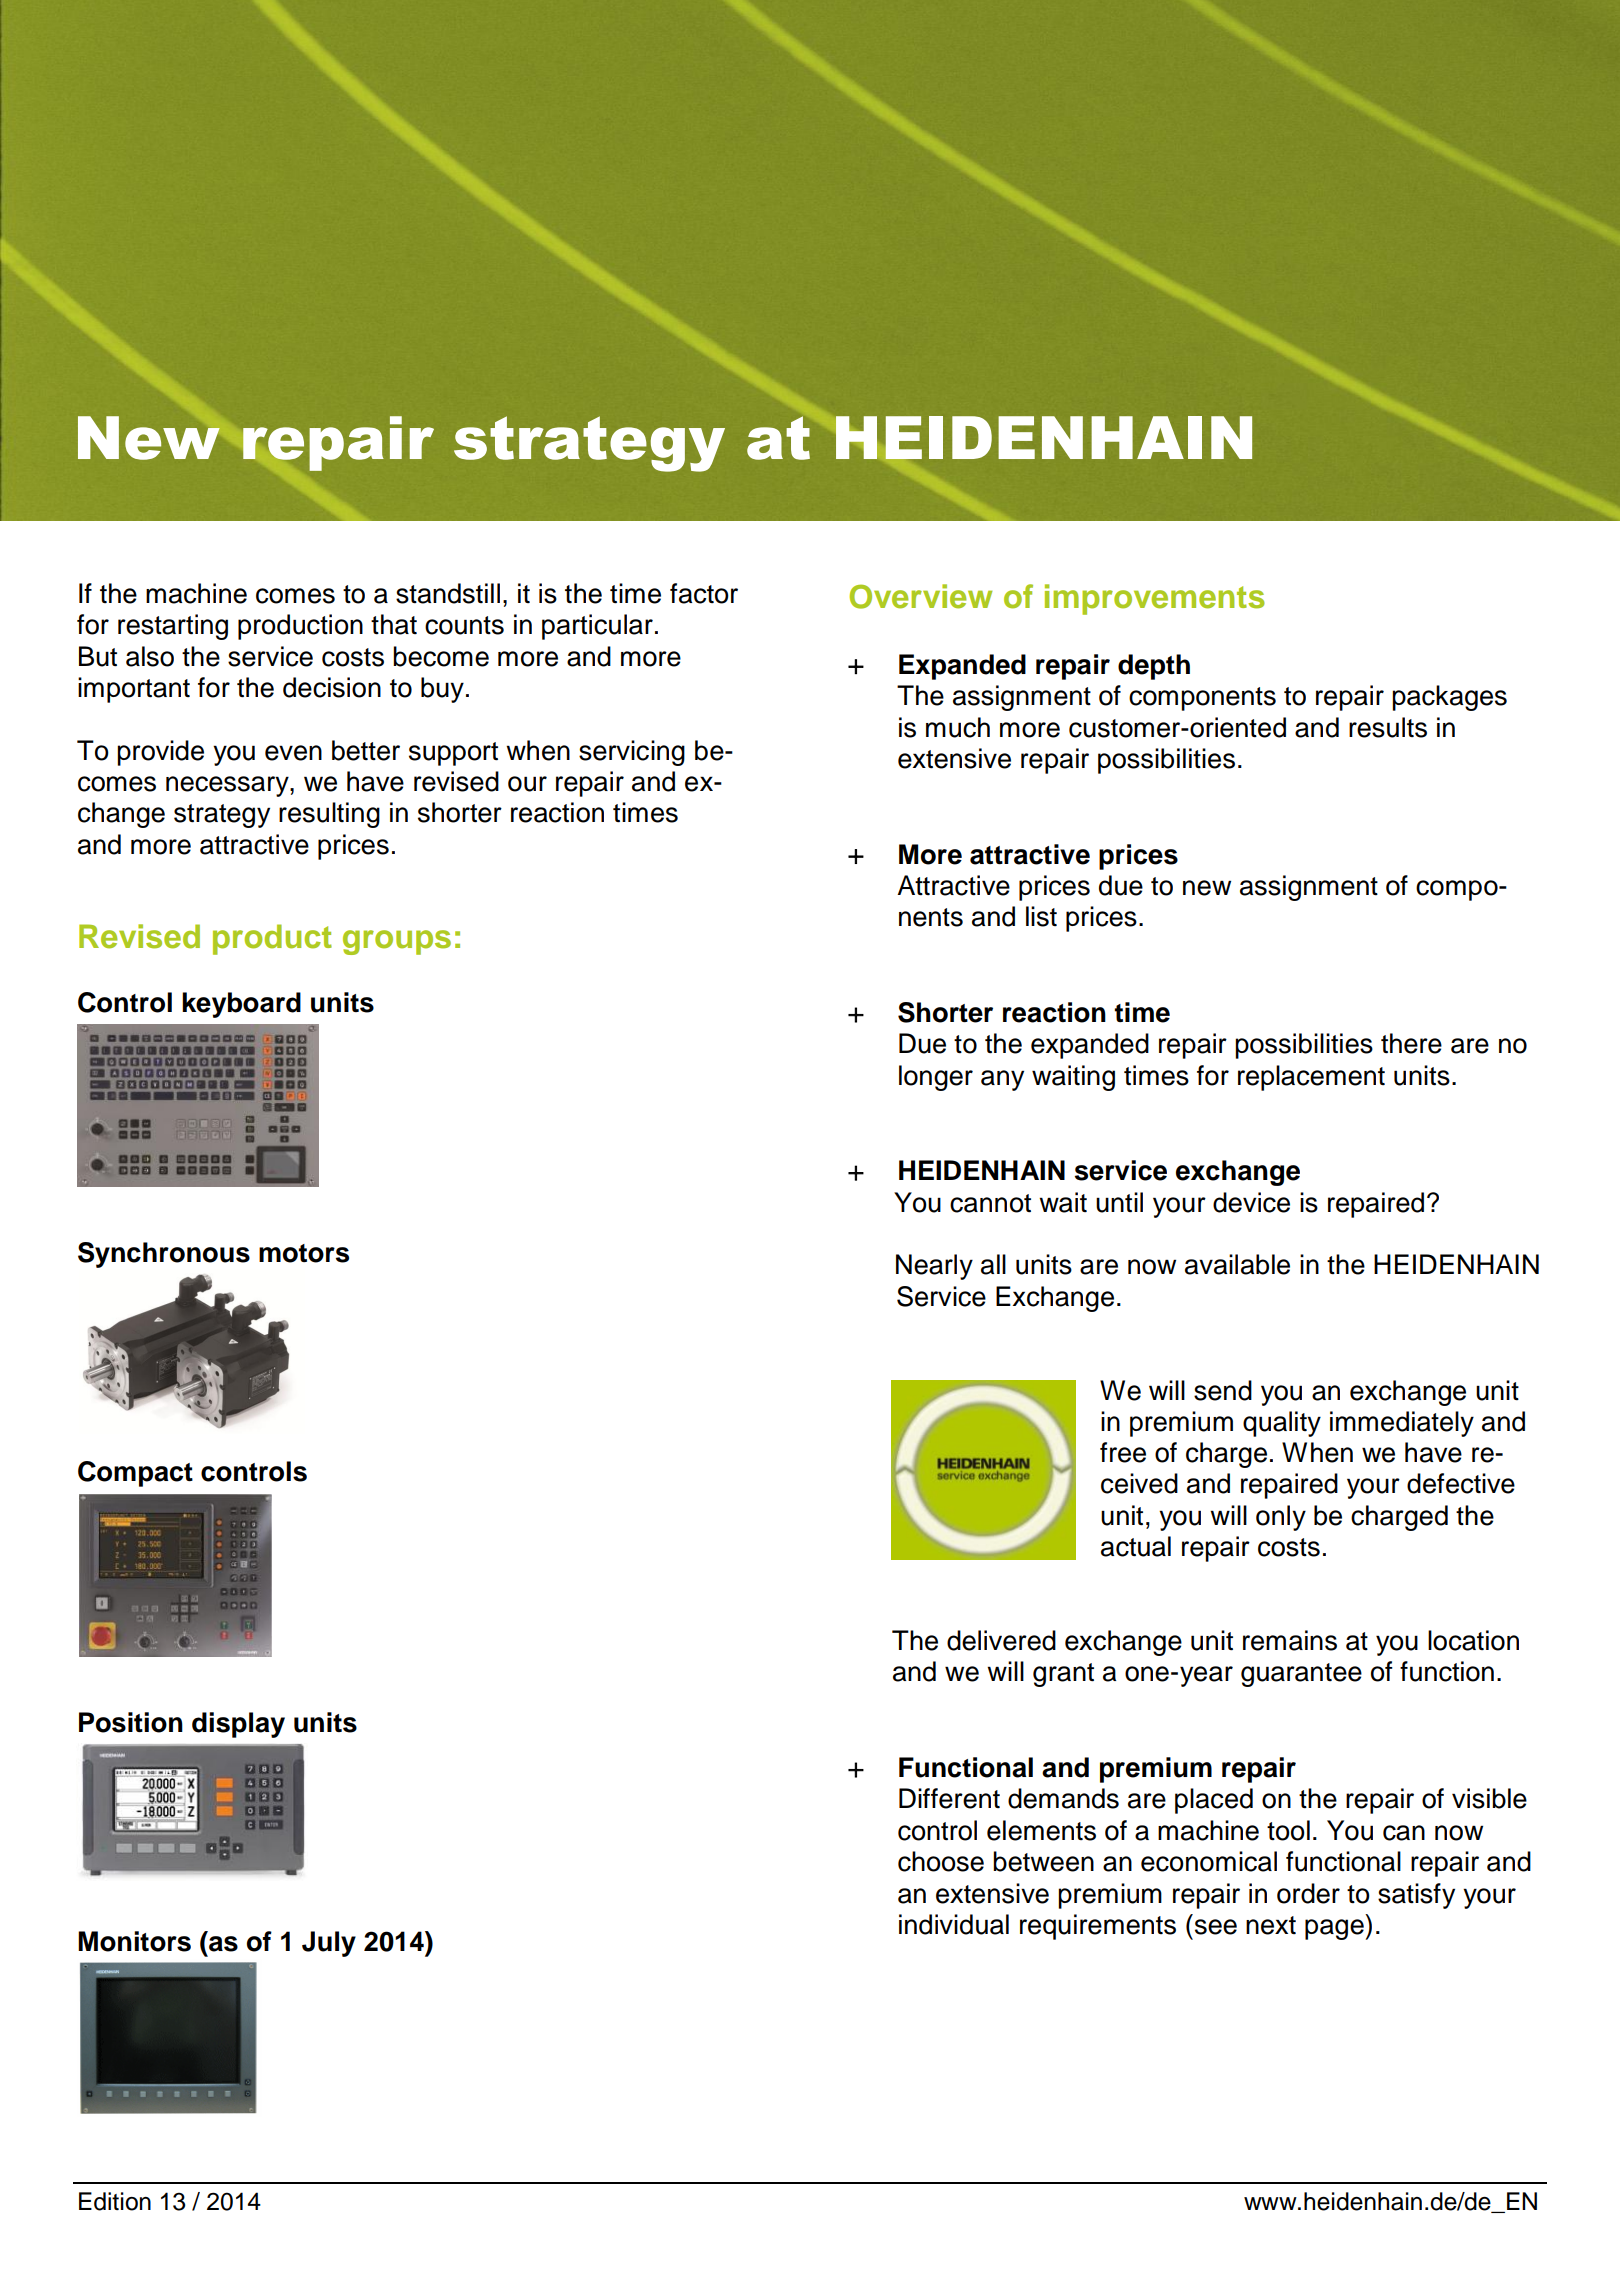 This document has height=2292, width=1620. I want to click on individual, so click(954, 1924).
